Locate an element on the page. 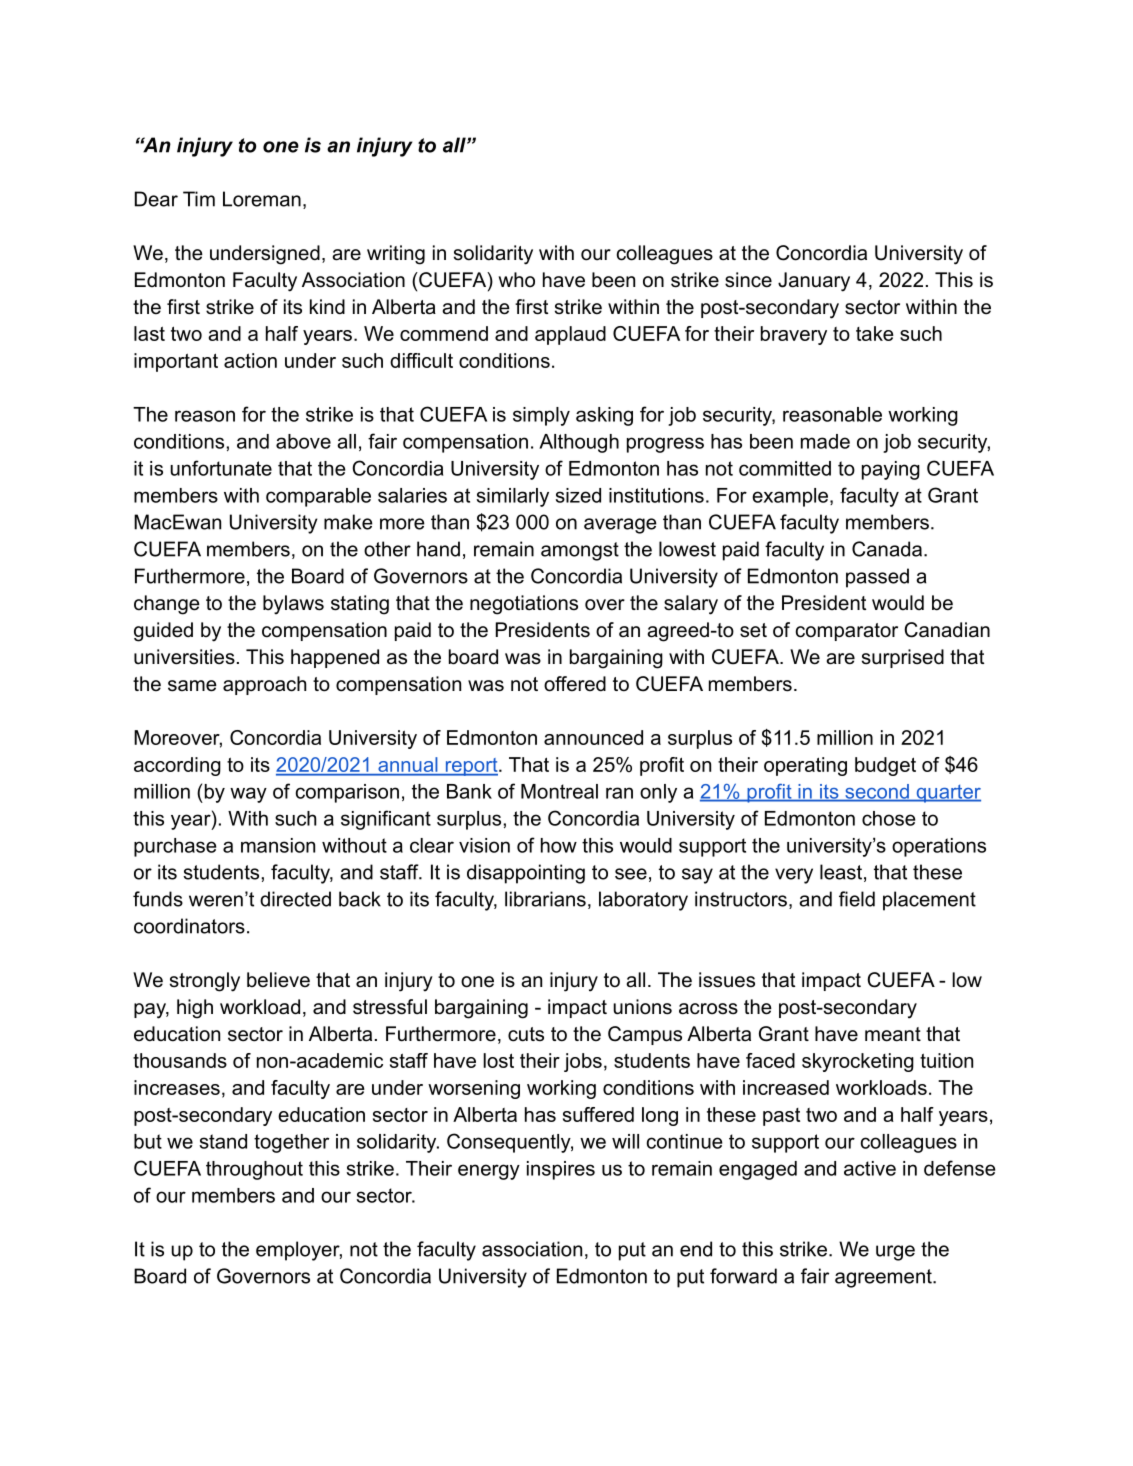  inspires is located at coordinates (561, 1170).
